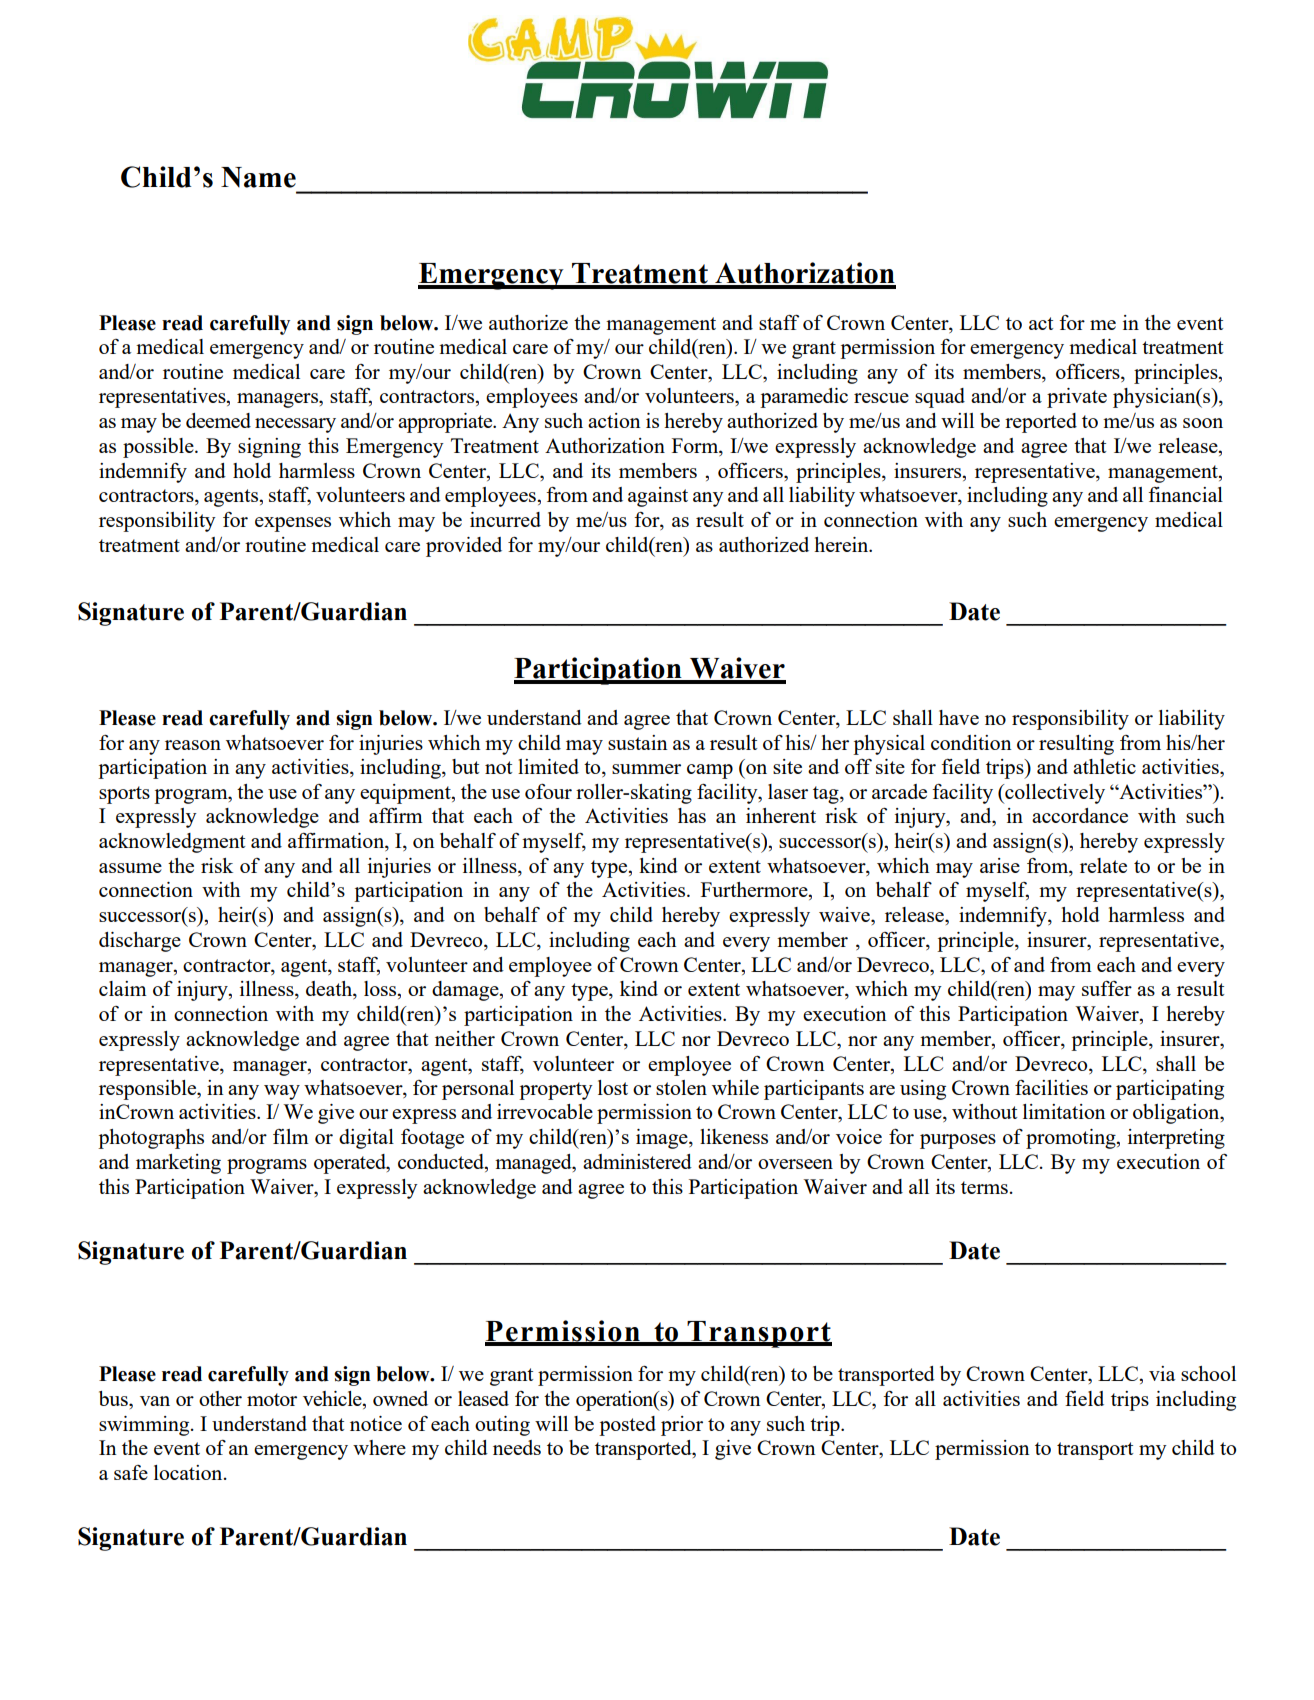 The height and width of the screenshot is (1700, 1314). Describe the element at coordinates (646, 769) in the screenshot. I see `summer` at that location.
